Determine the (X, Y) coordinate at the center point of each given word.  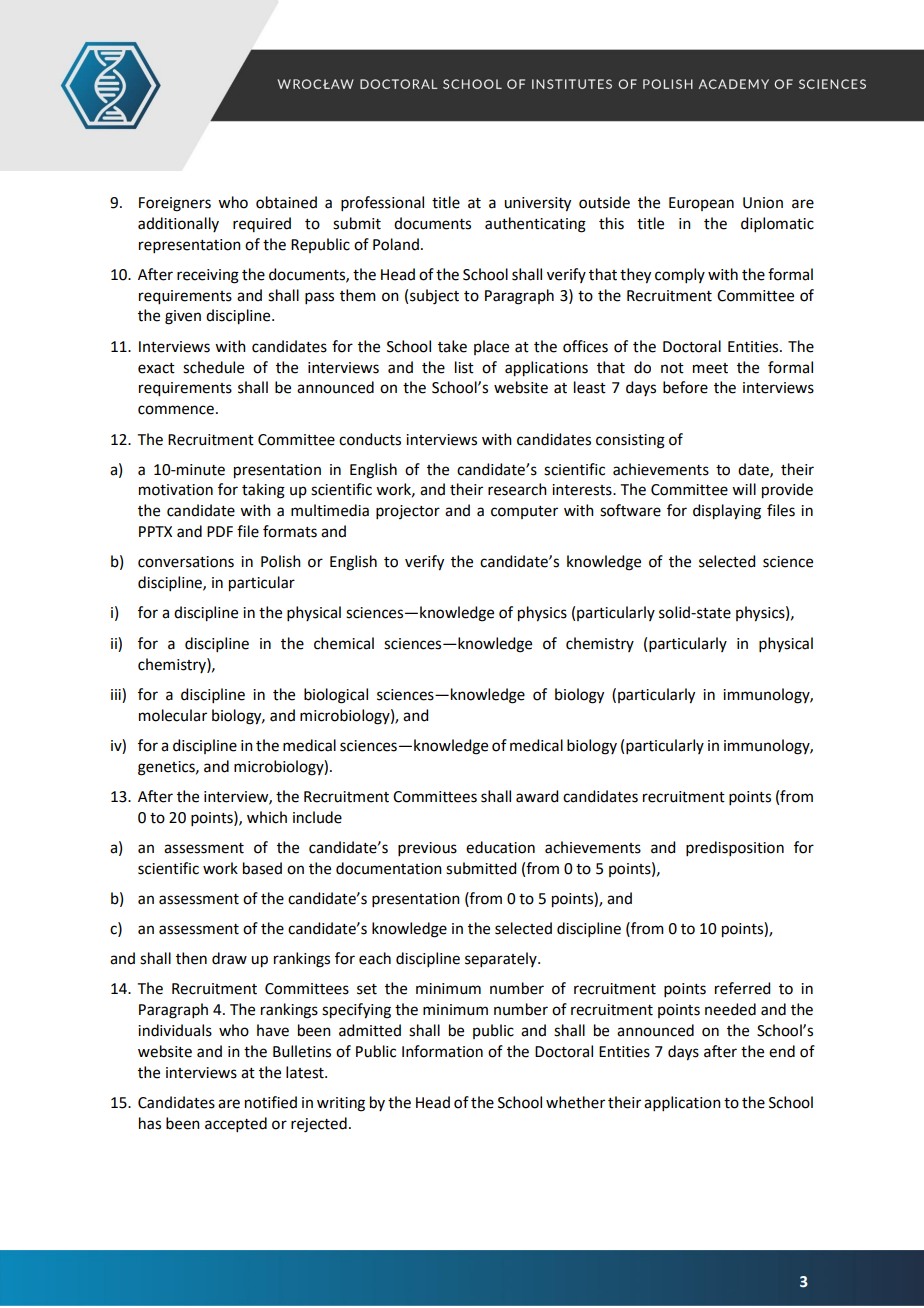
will (744, 489)
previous (427, 849)
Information (442, 1051)
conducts (370, 439)
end (782, 1051)
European (701, 204)
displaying (727, 512)
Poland (396, 244)
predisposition (735, 848)
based (262, 868)
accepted (236, 1124)
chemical (344, 643)
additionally (178, 224)
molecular (173, 715)
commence (176, 410)
